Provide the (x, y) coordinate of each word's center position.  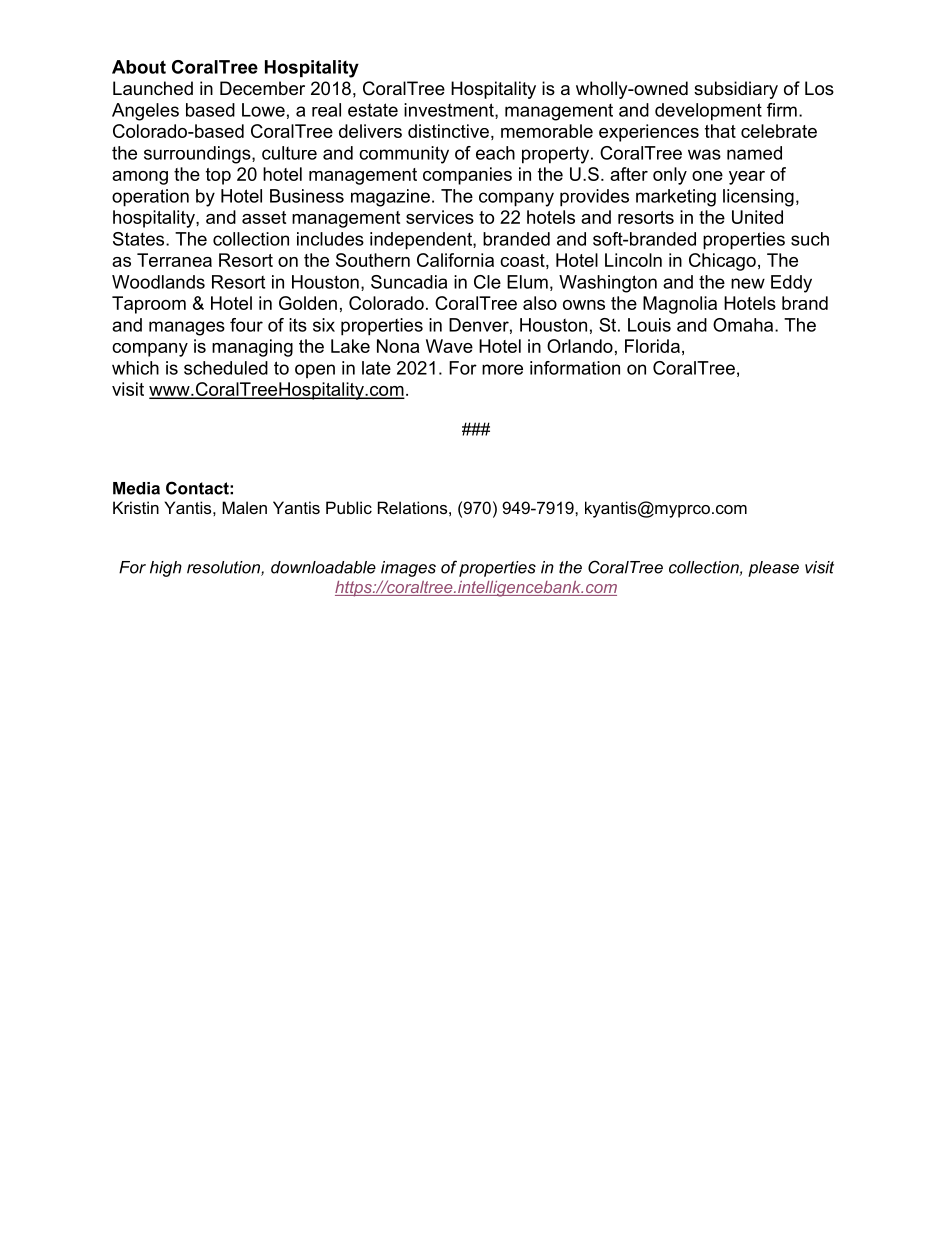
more (502, 369)
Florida (652, 346)
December (262, 88)
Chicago (722, 262)
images (408, 569)
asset (264, 217)
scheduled (226, 368)
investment (450, 111)
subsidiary (736, 90)
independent (422, 241)
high (166, 569)
